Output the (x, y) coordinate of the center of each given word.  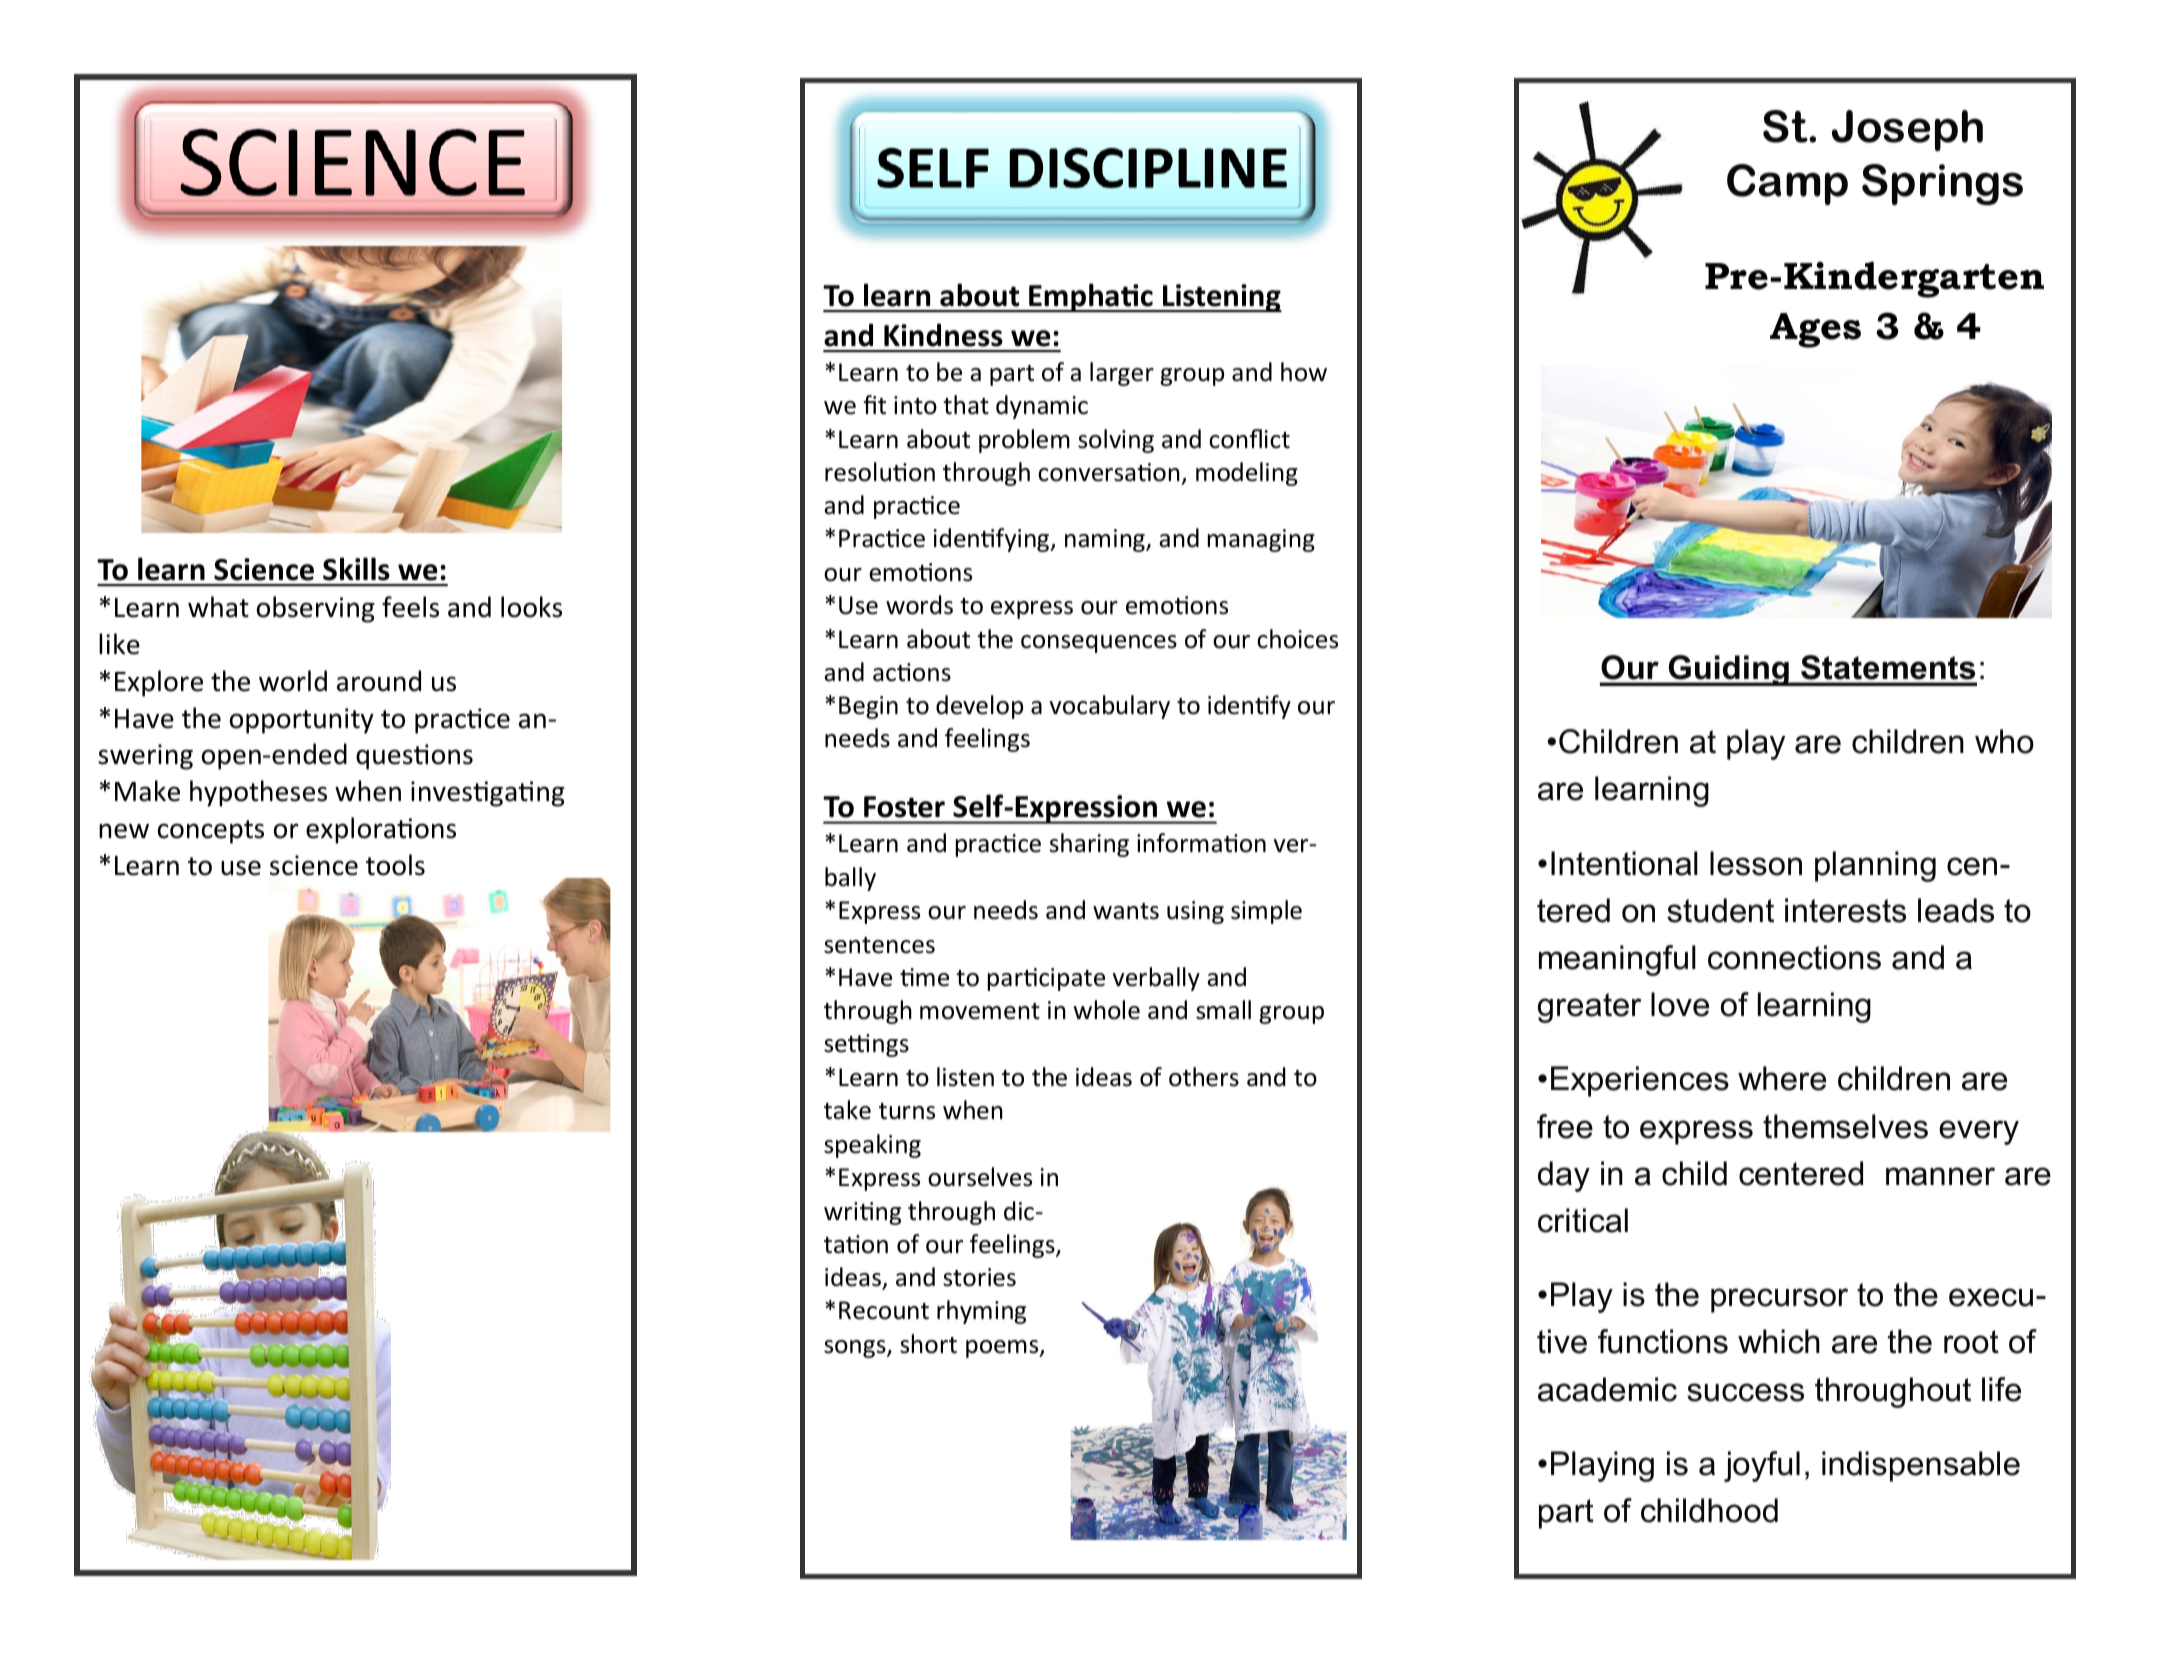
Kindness (943, 335)
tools (395, 865)
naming (1106, 540)
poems (1003, 1349)
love (1680, 1004)
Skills (356, 569)
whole (1106, 1010)
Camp (1787, 184)
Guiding (1728, 670)
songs (856, 1349)
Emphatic (1091, 297)
